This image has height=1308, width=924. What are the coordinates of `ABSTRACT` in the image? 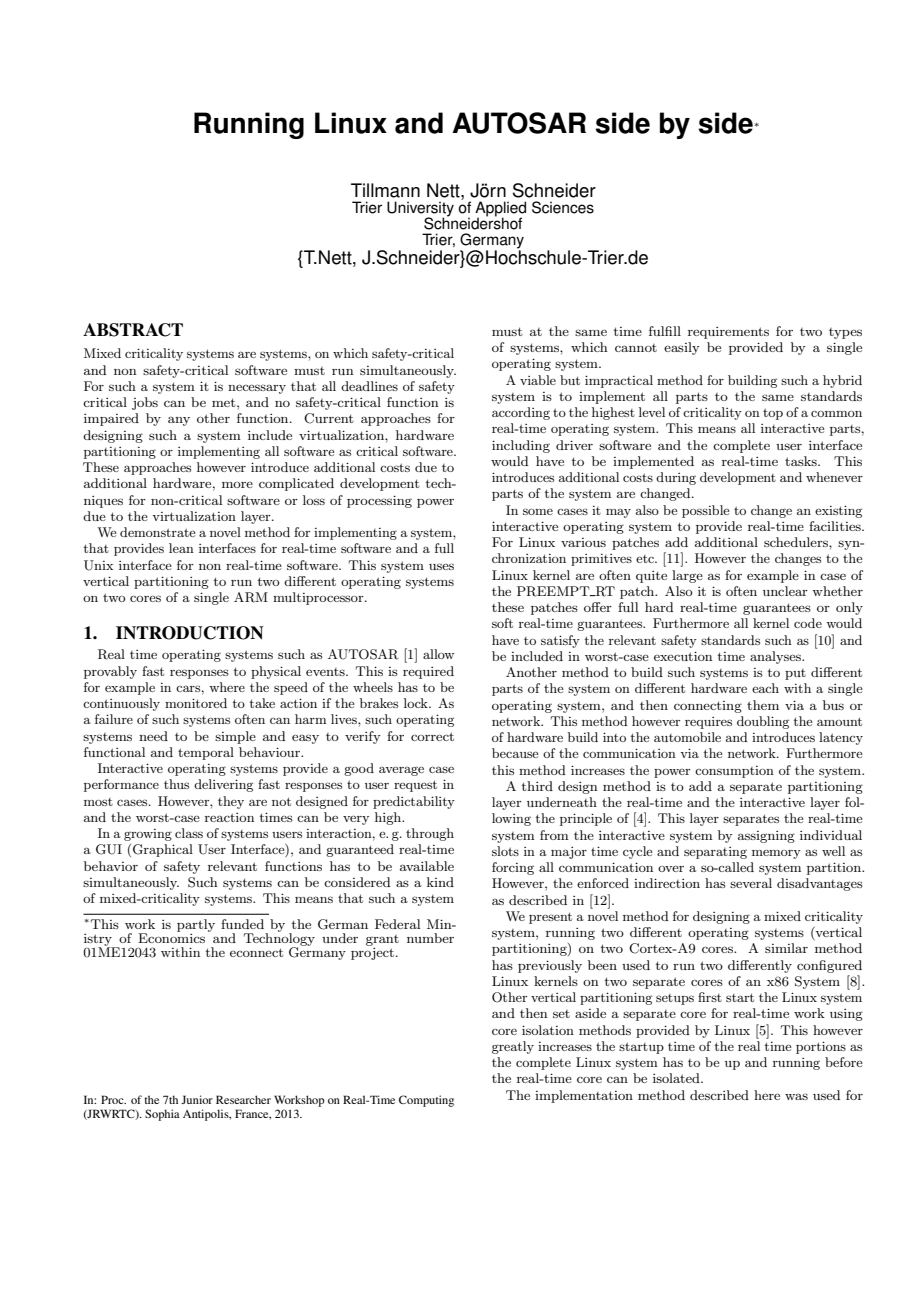 It's located at (133, 330).
